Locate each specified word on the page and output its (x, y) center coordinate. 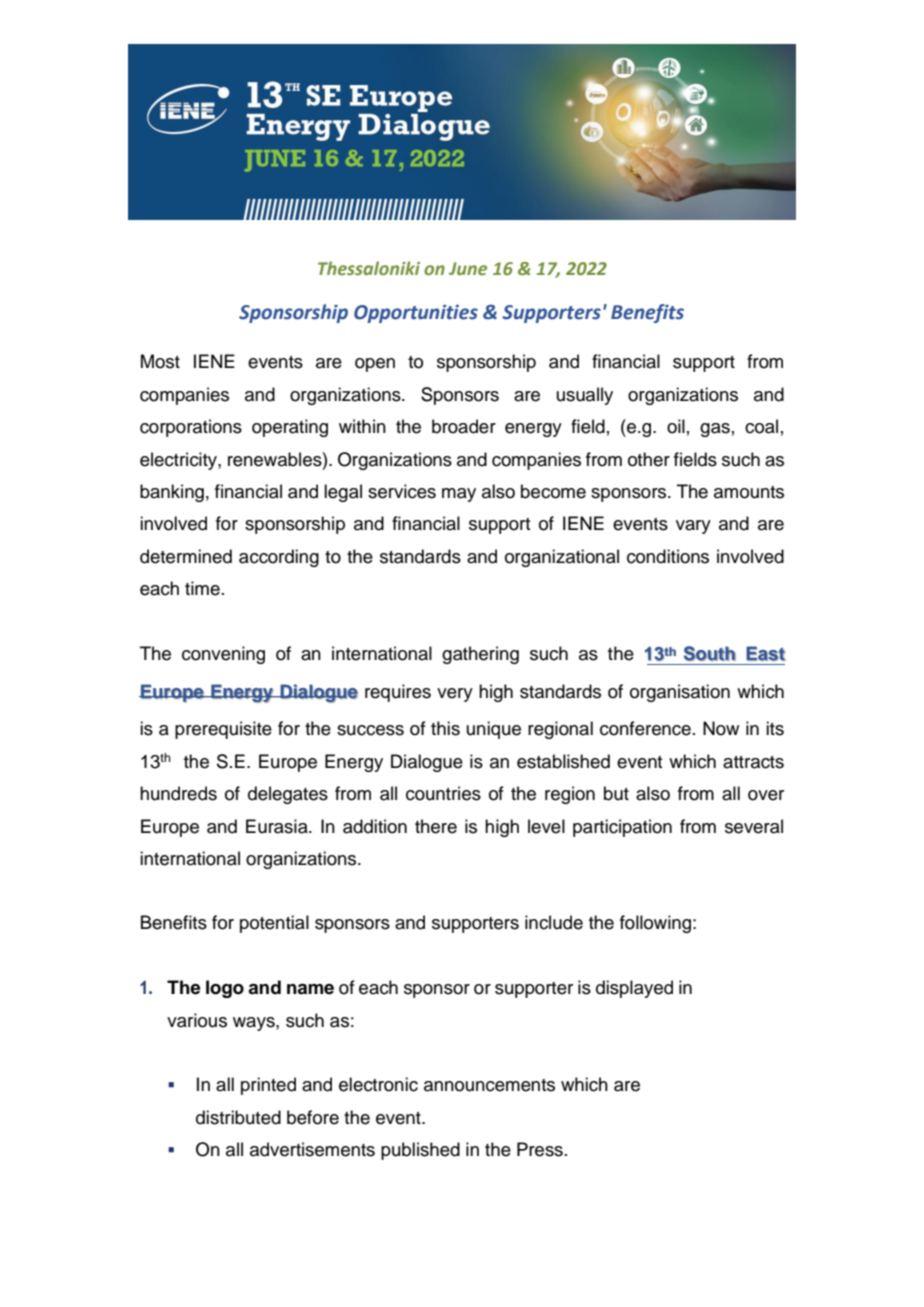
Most (160, 361)
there (436, 826)
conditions (668, 556)
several (754, 826)
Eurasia (278, 826)
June (468, 268)
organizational (562, 558)
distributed (238, 1117)
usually (585, 396)
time (202, 588)
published (420, 1151)
